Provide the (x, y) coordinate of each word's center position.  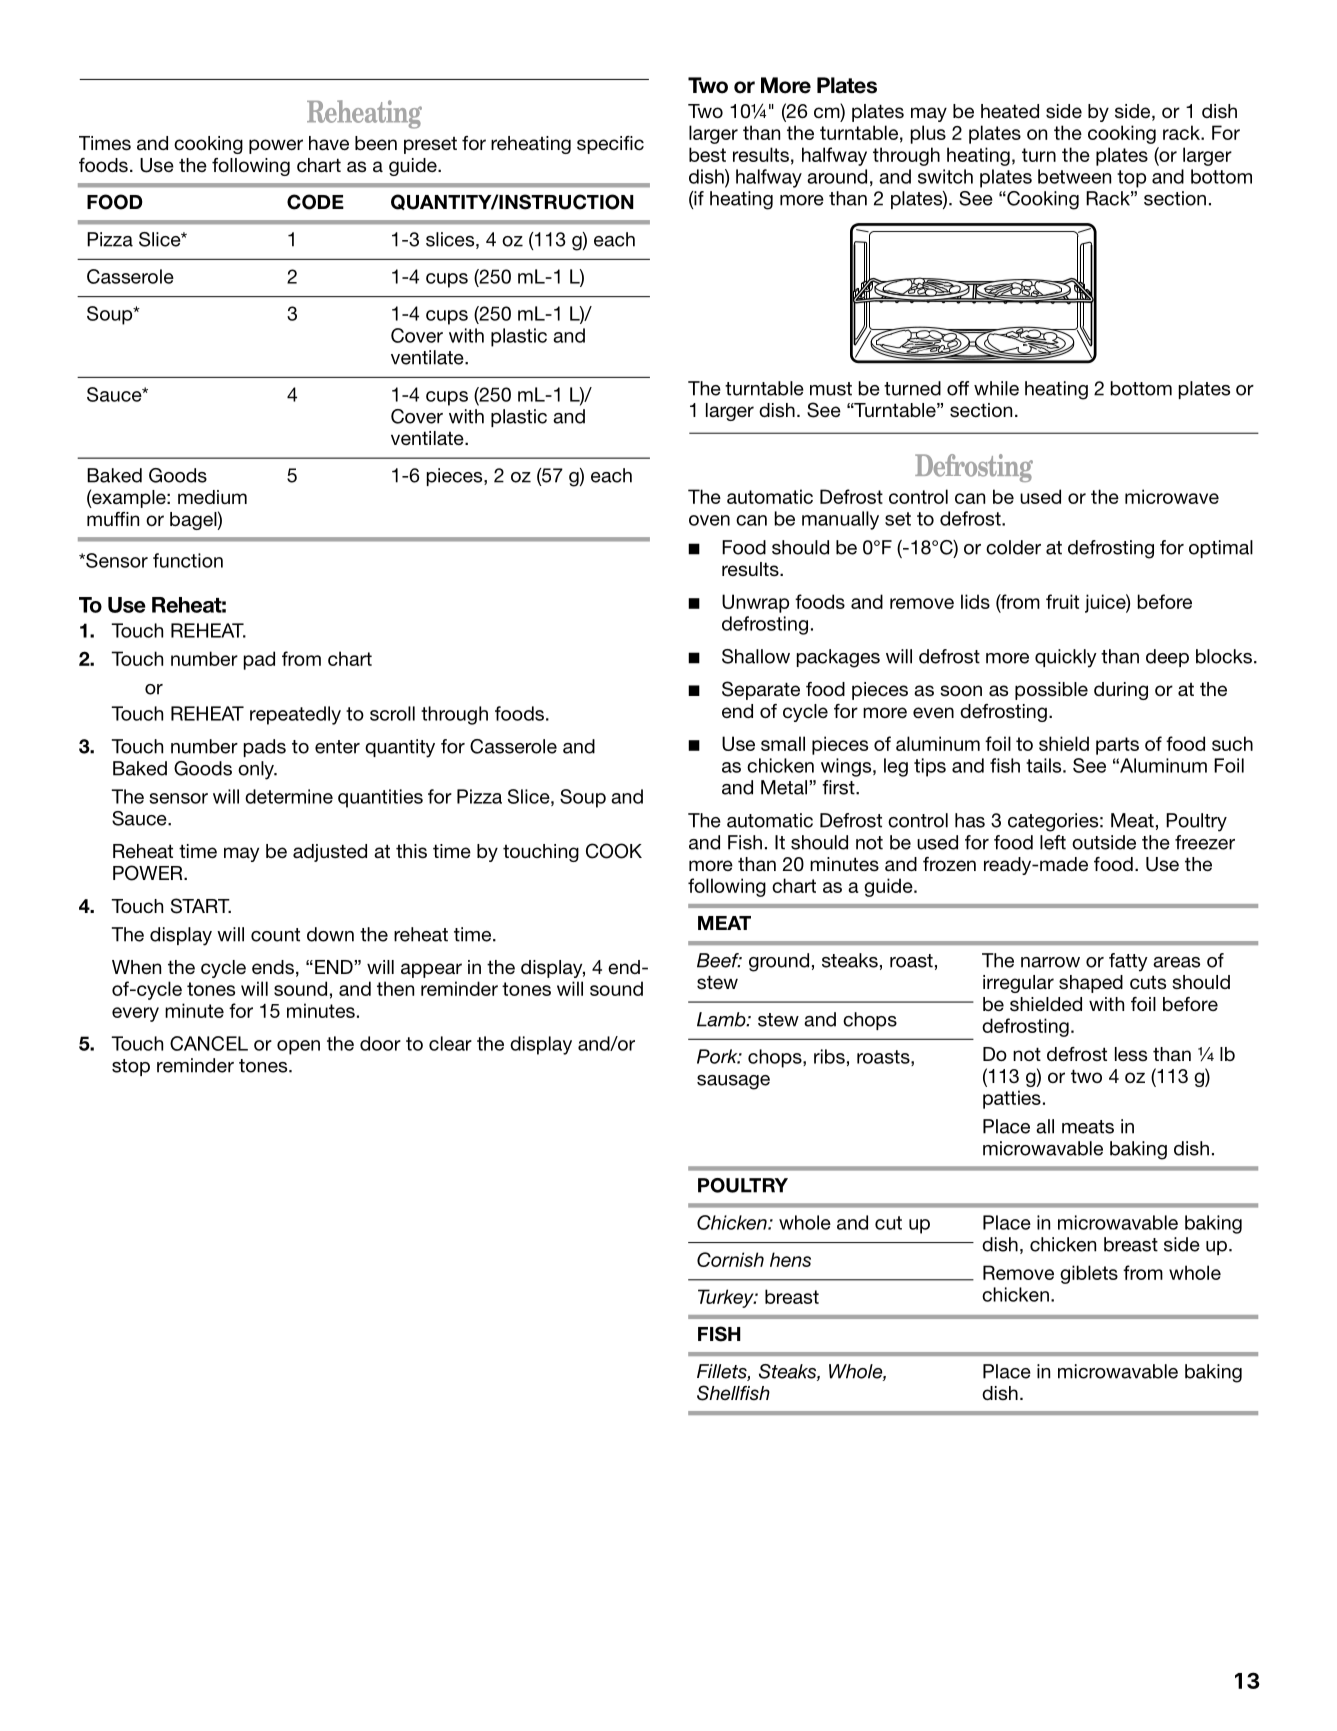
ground (779, 962)
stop (131, 1067)
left (1053, 842)
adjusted (330, 853)
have (329, 143)
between (1074, 176)
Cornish (730, 1259)
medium (212, 497)
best (707, 154)
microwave (1172, 496)
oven (709, 520)
